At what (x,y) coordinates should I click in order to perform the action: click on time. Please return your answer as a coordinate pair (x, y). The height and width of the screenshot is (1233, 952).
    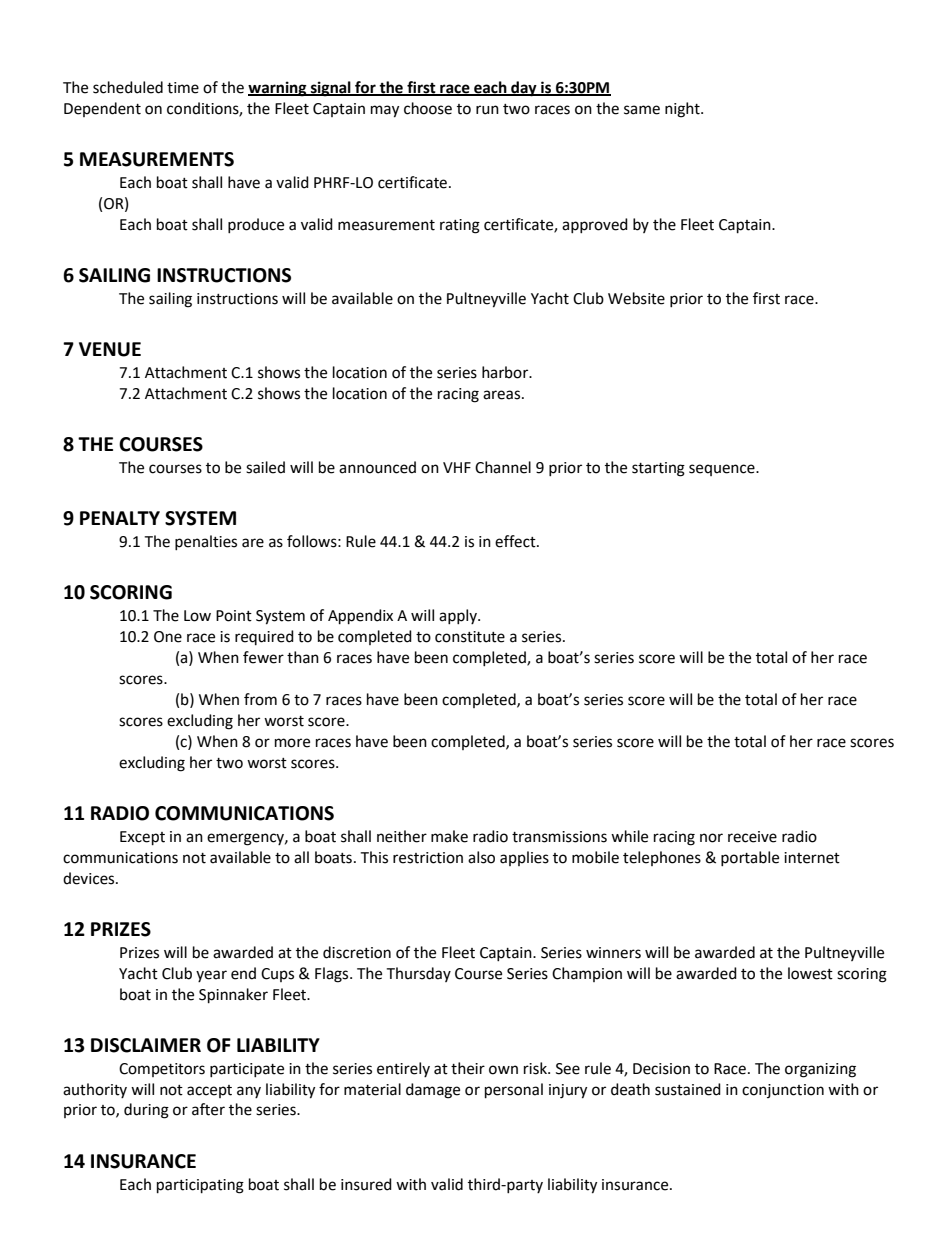
    Looking at the image, I should click on (183, 88).
